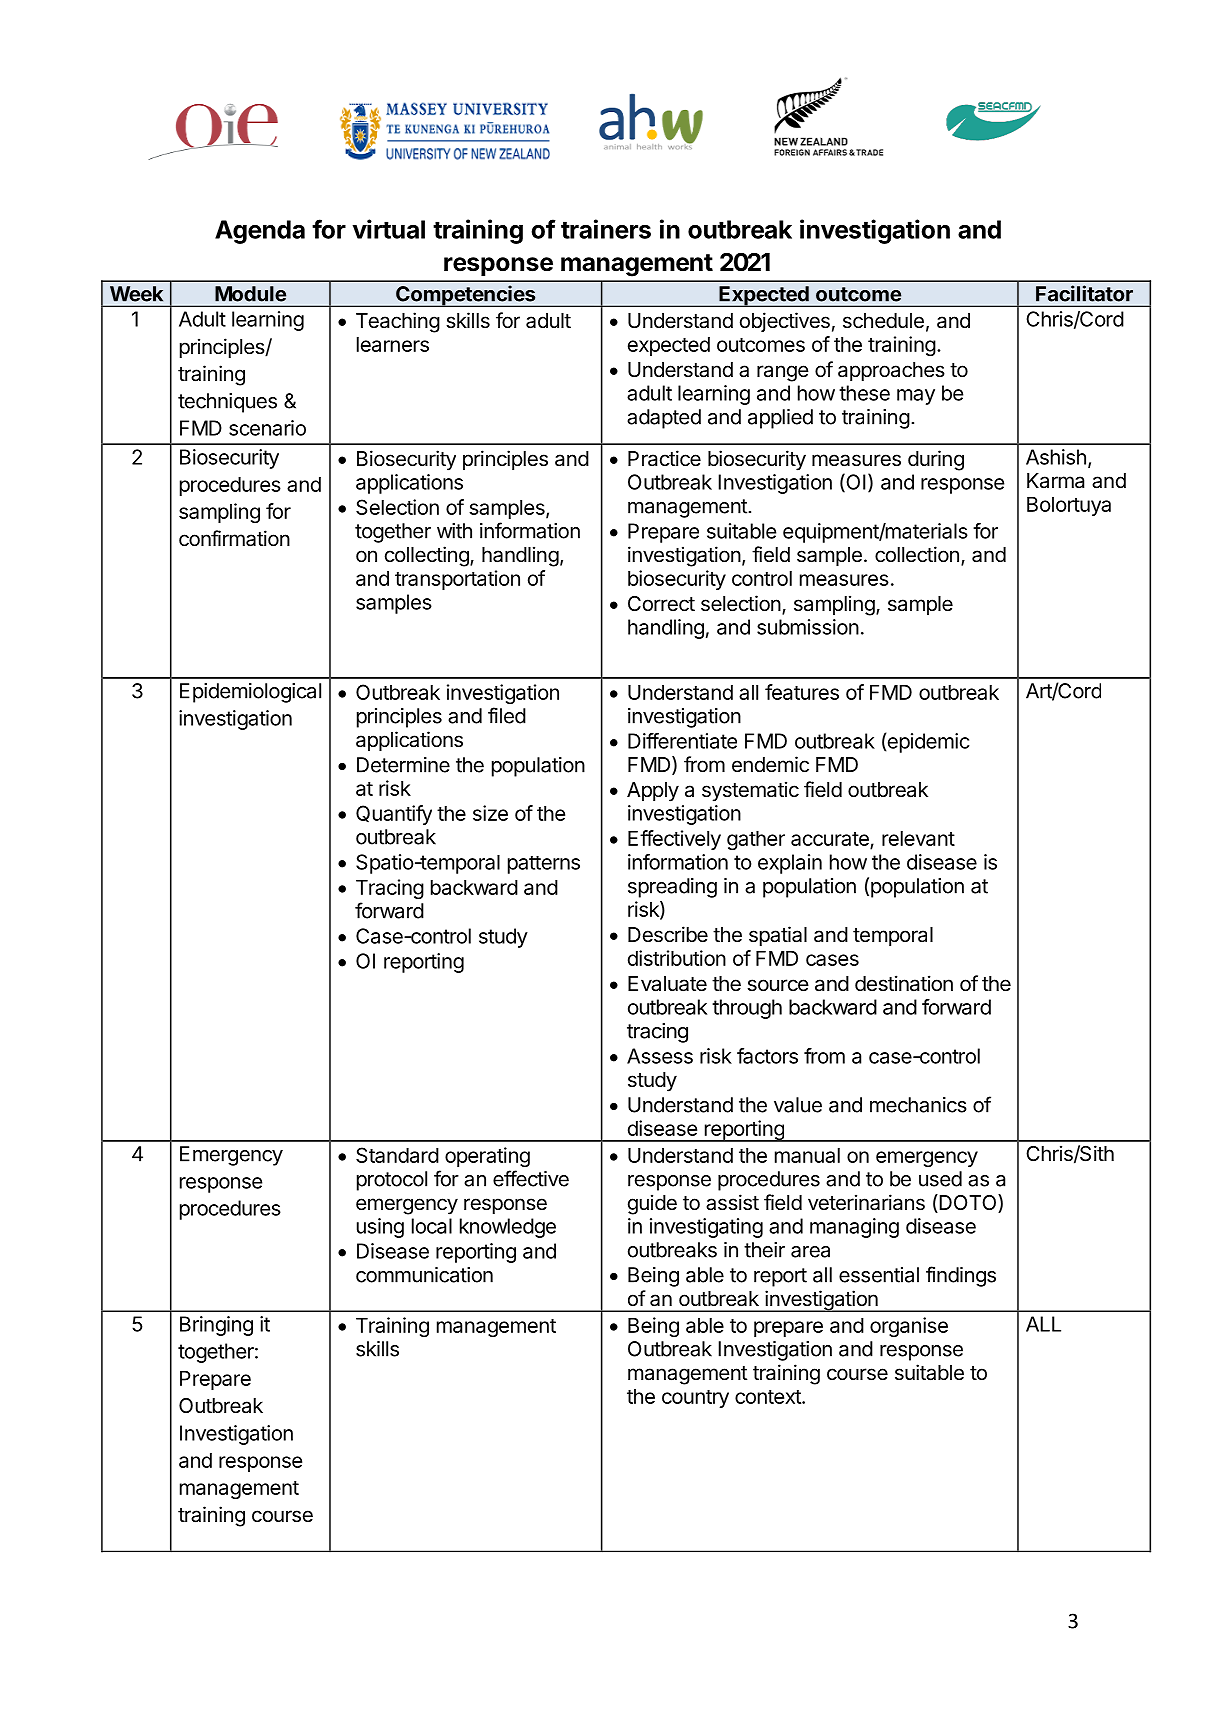 Image resolution: width=1227 pixels, height=1735 pixels. Describe the element at coordinates (653, 792) in the page. I see `Apply` at that location.
